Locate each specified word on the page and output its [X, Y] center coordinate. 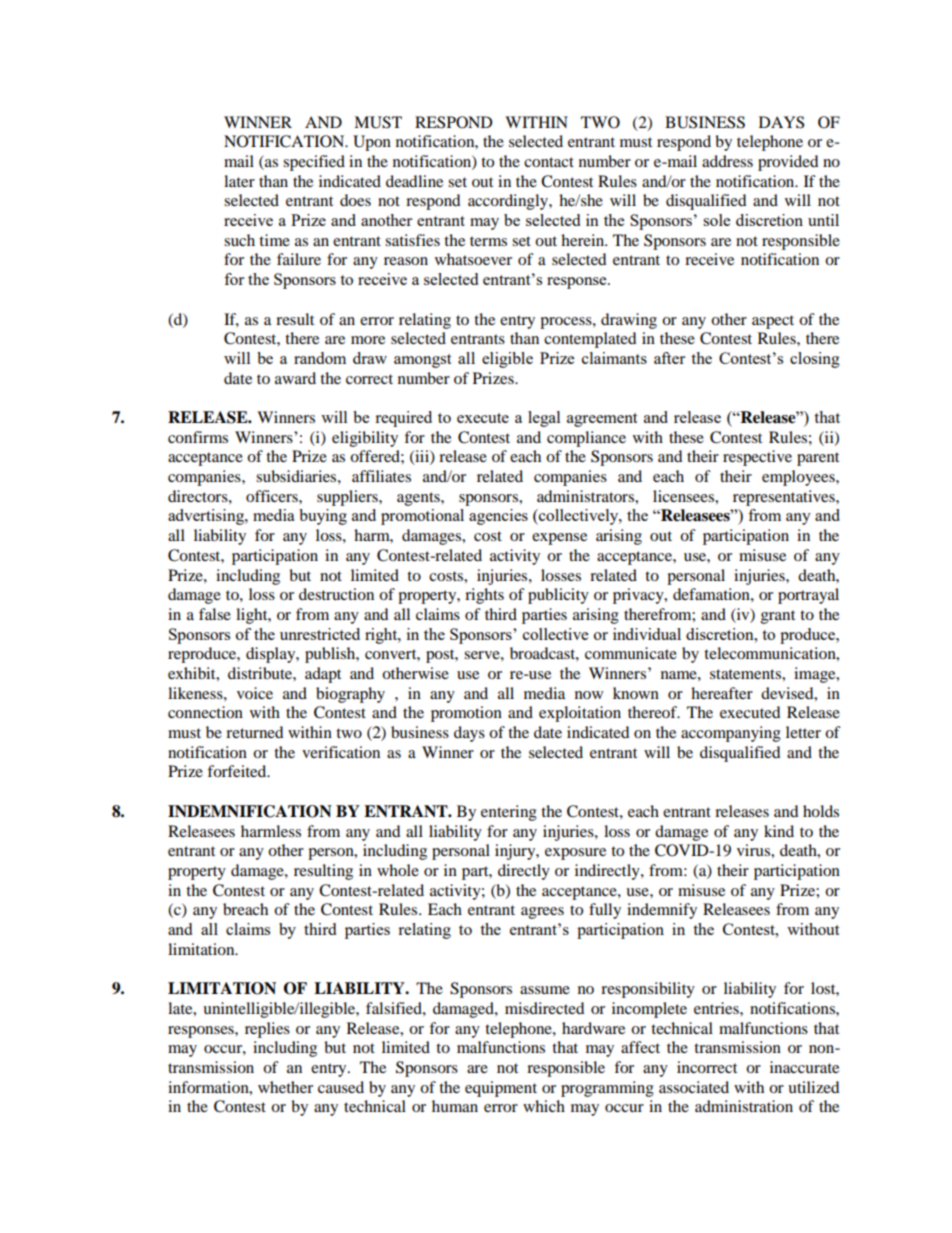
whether [285, 1087]
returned [255, 732]
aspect [773, 322]
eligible [507, 360]
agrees [542, 913]
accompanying [731, 734]
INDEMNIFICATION [250, 811]
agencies [498, 517]
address [727, 161]
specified [314, 163]
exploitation [580, 714]
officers [273, 496]
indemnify [662, 911]
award [295, 378]
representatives [785, 498]
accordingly [509, 202]
